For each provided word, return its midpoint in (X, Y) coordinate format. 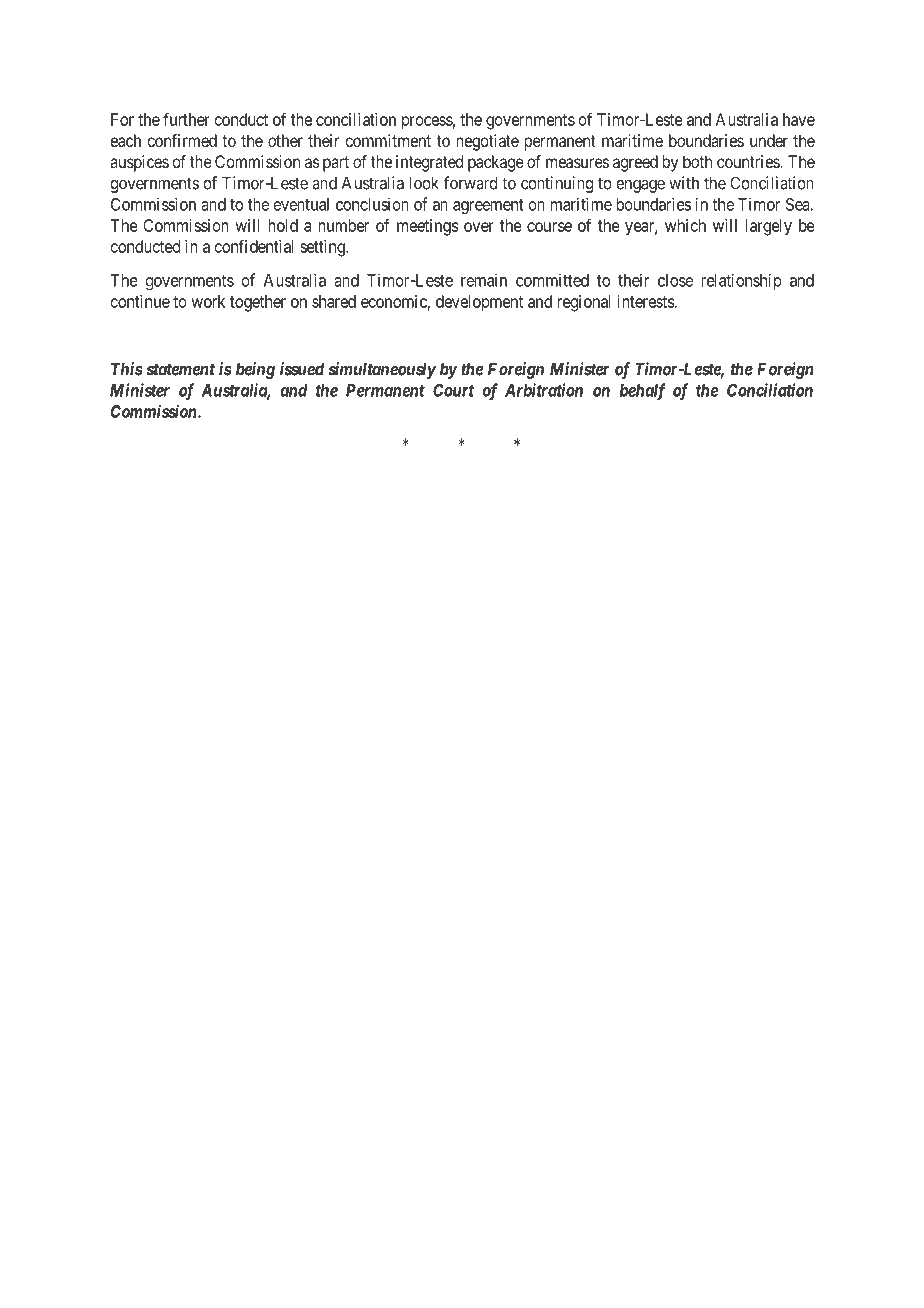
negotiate (487, 142)
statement (181, 369)
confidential (254, 246)
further (186, 119)
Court (453, 390)
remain (484, 280)
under (769, 140)
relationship (741, 281)
